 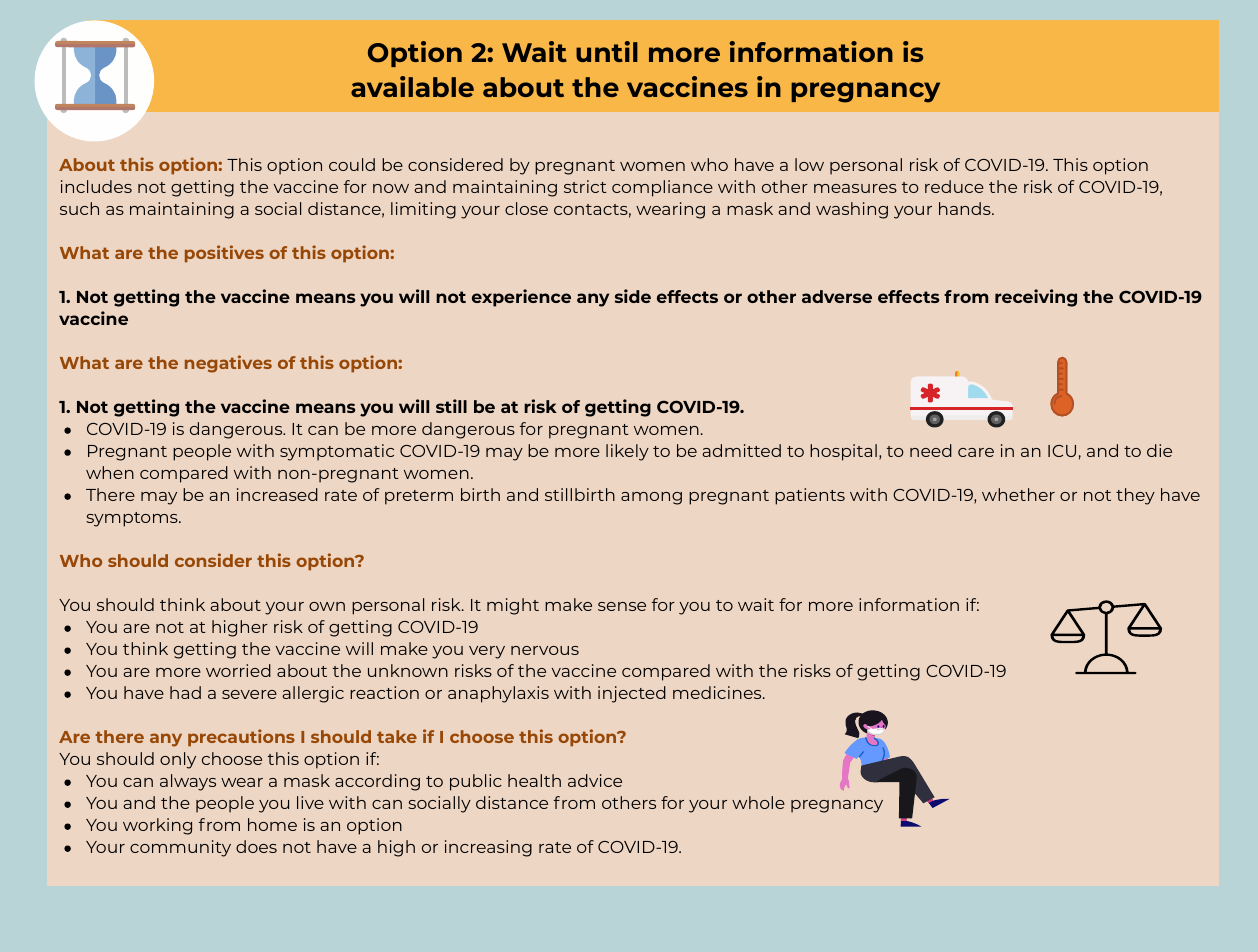 I want to click on close, so click(x=526, y=208).
